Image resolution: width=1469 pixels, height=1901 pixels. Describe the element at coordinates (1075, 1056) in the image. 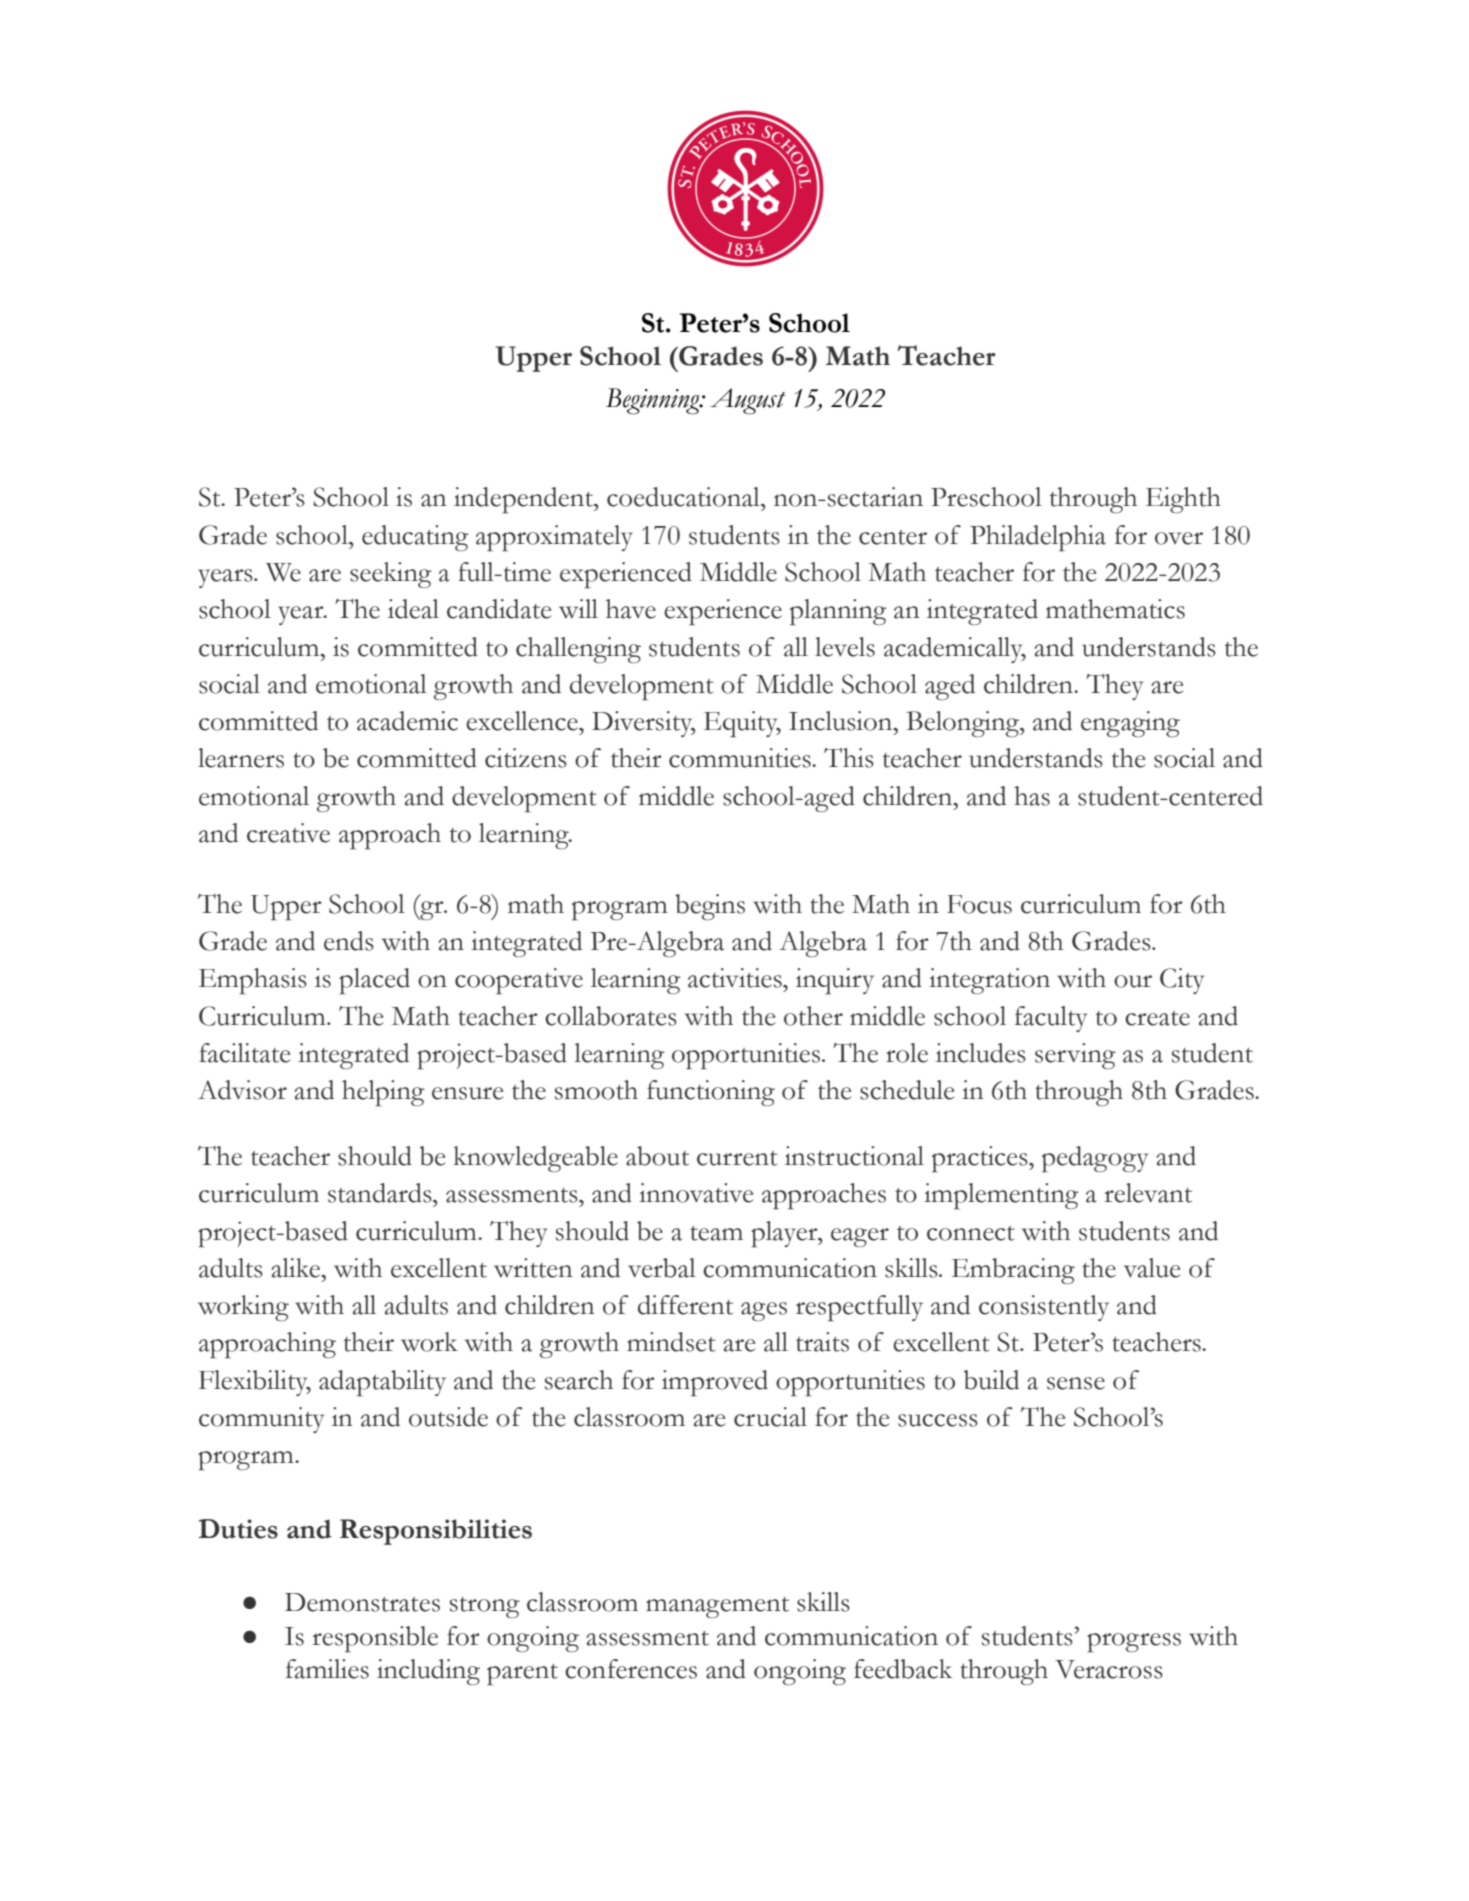

I see `serving` at that location.
